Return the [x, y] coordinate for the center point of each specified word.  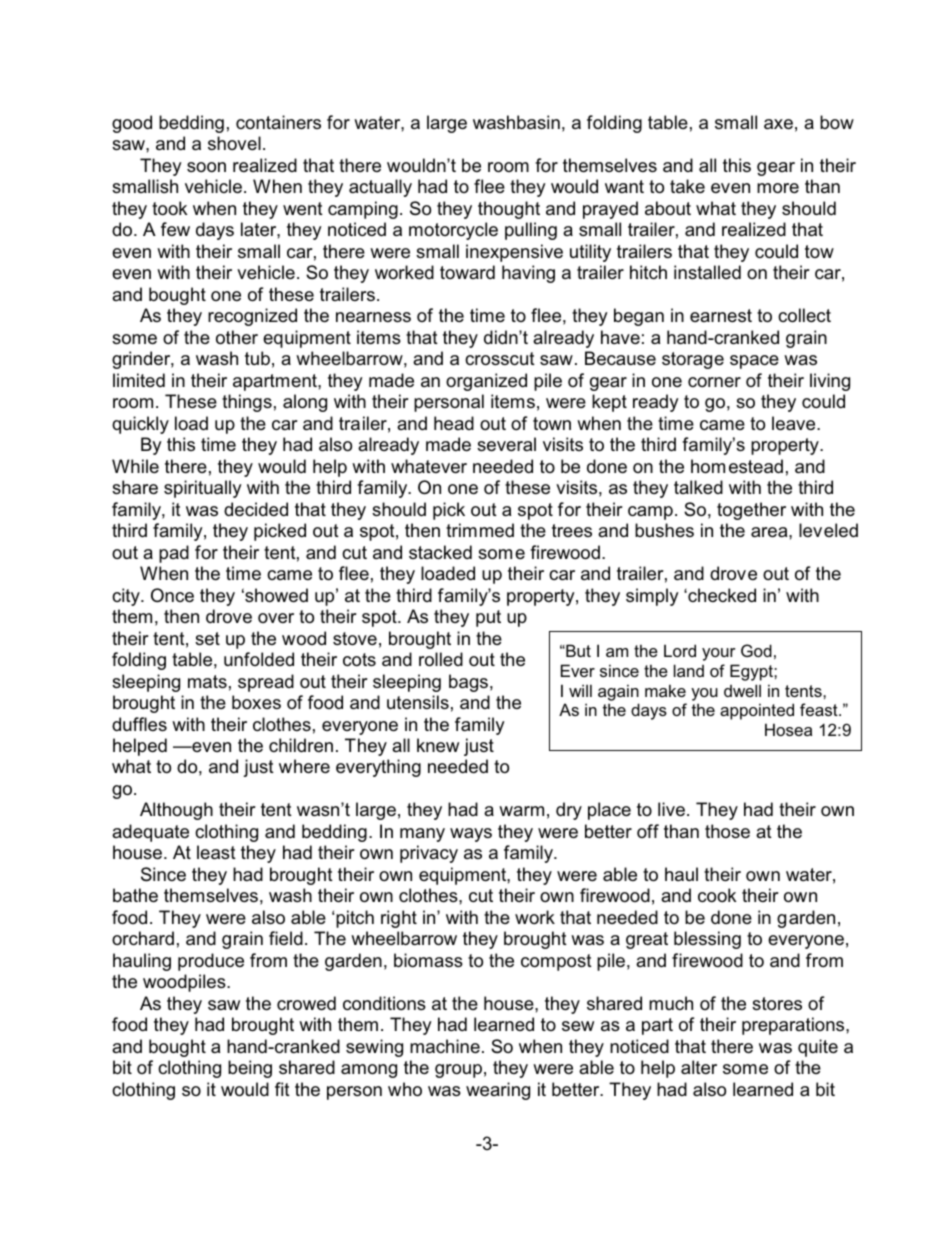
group [458, 1071]
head [454, 423]
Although [176, 811]
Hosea [788, 729]
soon [206, 167]
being [250, 1069]
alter [699, 1067]
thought [509, 210]
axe [778, 124]
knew [438, 745]
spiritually [203, 489]
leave [795, 423]
